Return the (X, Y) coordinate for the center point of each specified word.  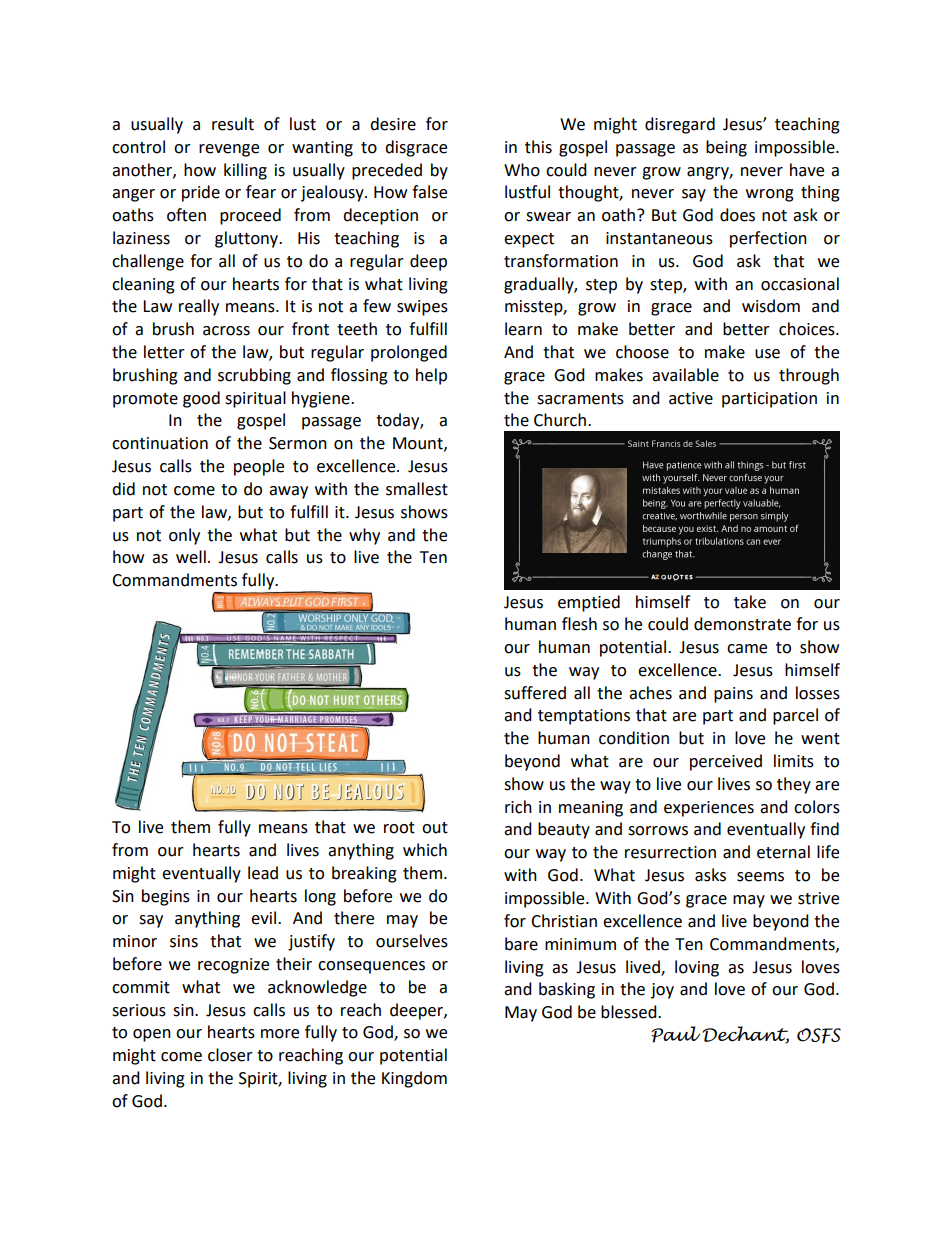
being (726, 148)
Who (522, 170)
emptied (589, 603)
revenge (229, 150)
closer (230, 1055)
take (750, 602)
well (191, 557)
